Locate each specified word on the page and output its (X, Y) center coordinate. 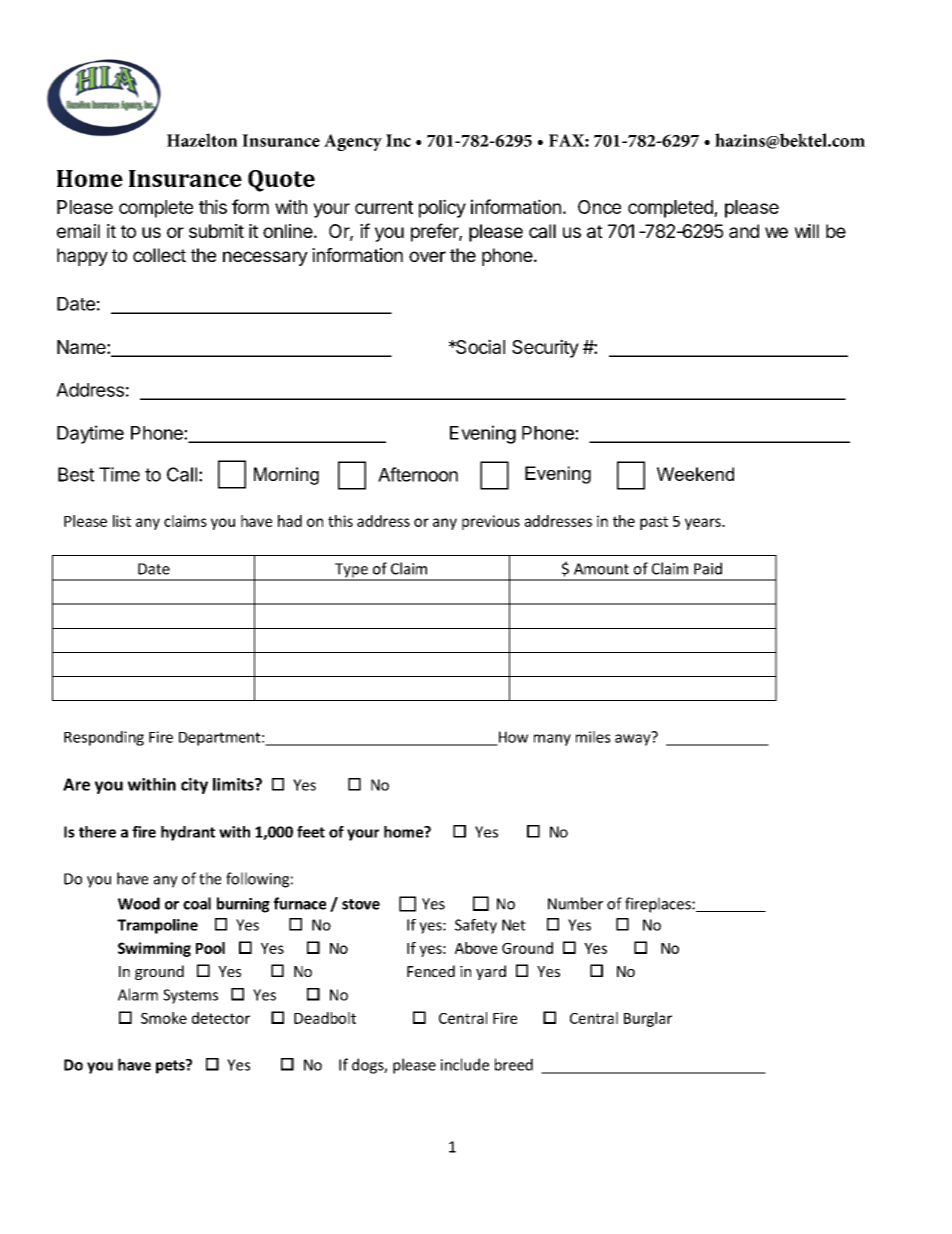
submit (216, 231)
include (465, 1064)
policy (442, 208)
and (744, 231)
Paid (708, 568)
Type (351, 571)
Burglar (648, 1019)
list (122, 521)
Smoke (164, 1018)
